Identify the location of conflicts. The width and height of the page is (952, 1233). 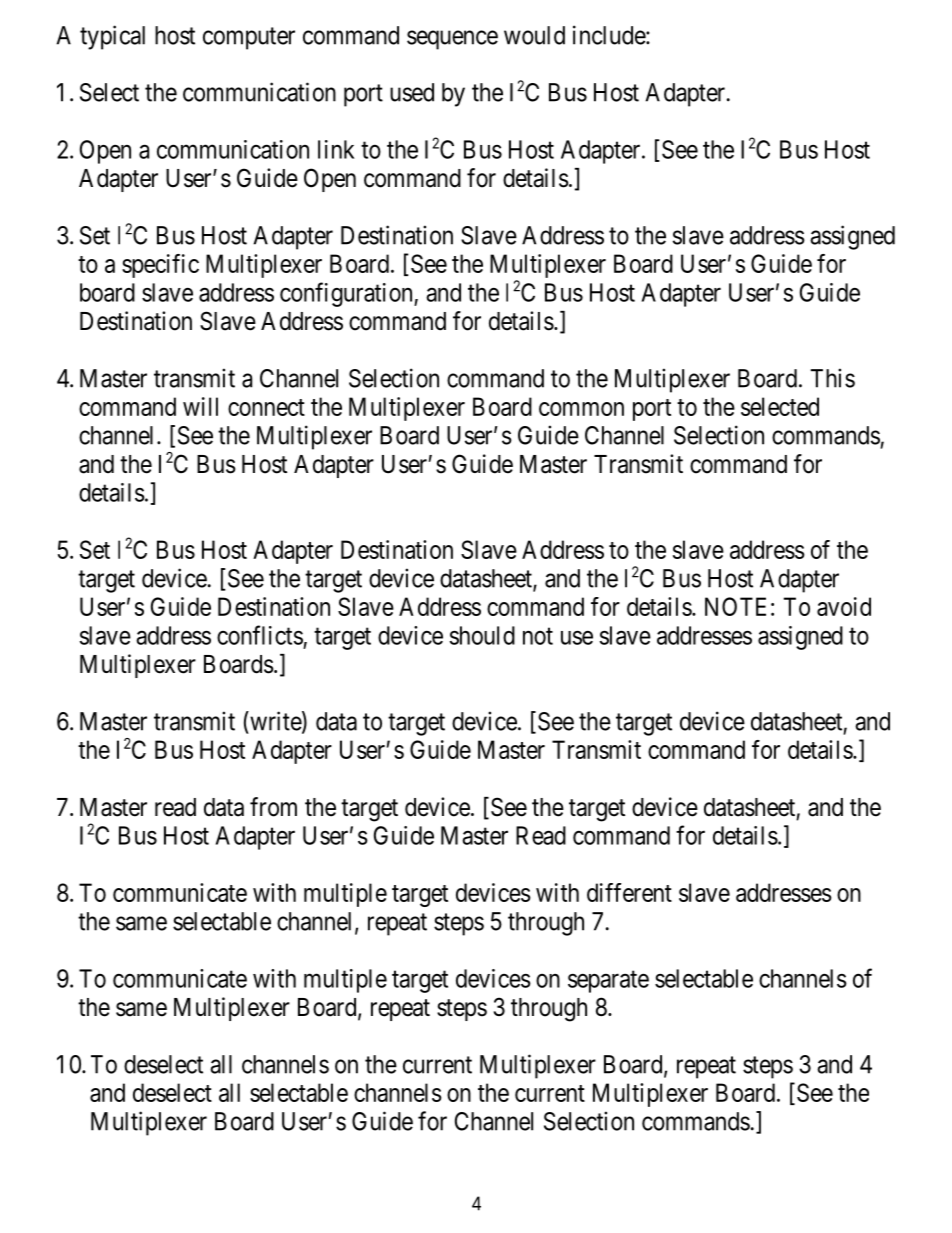
(260, 635).
